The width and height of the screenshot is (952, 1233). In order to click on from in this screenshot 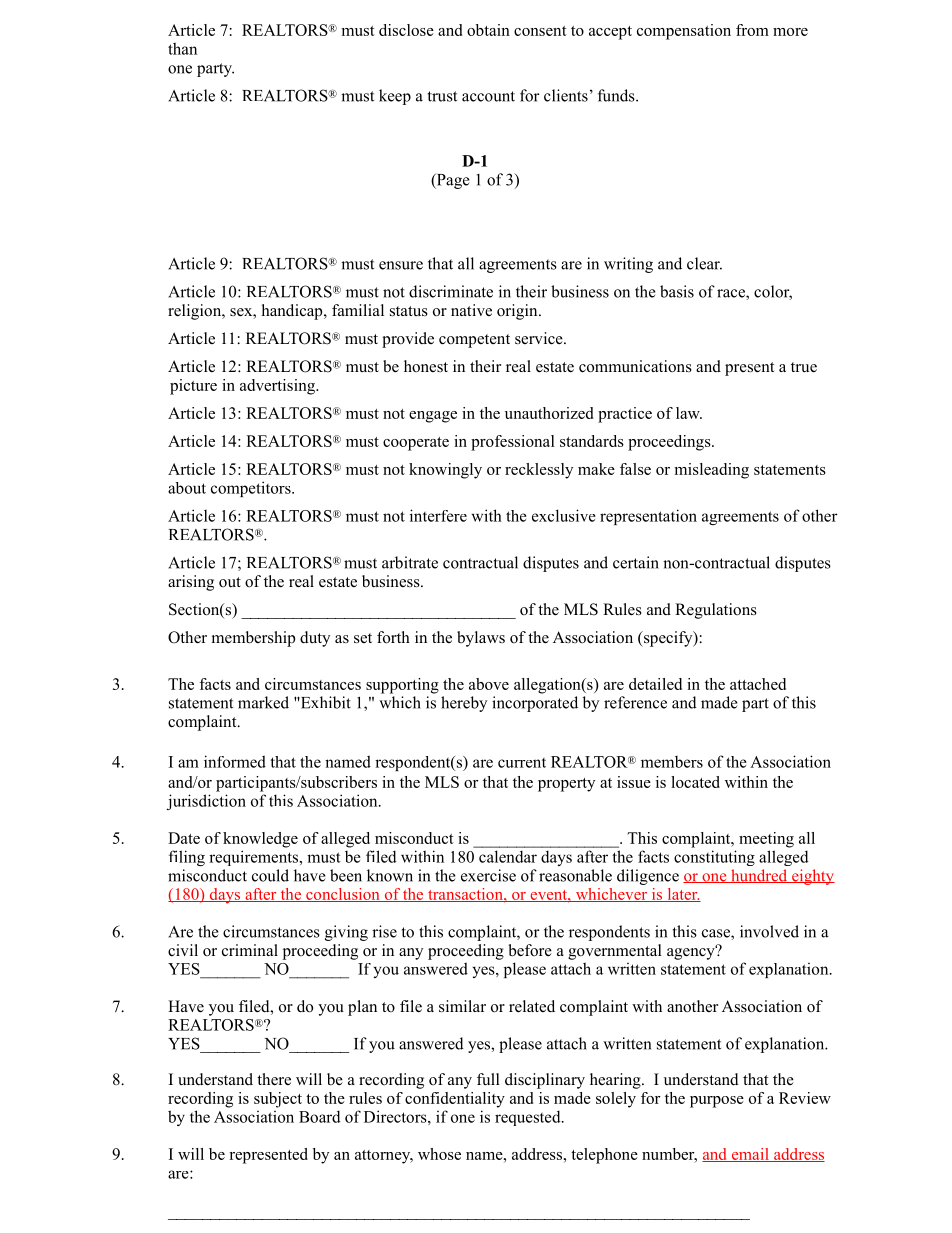, I will do `click(752, 30)`.
